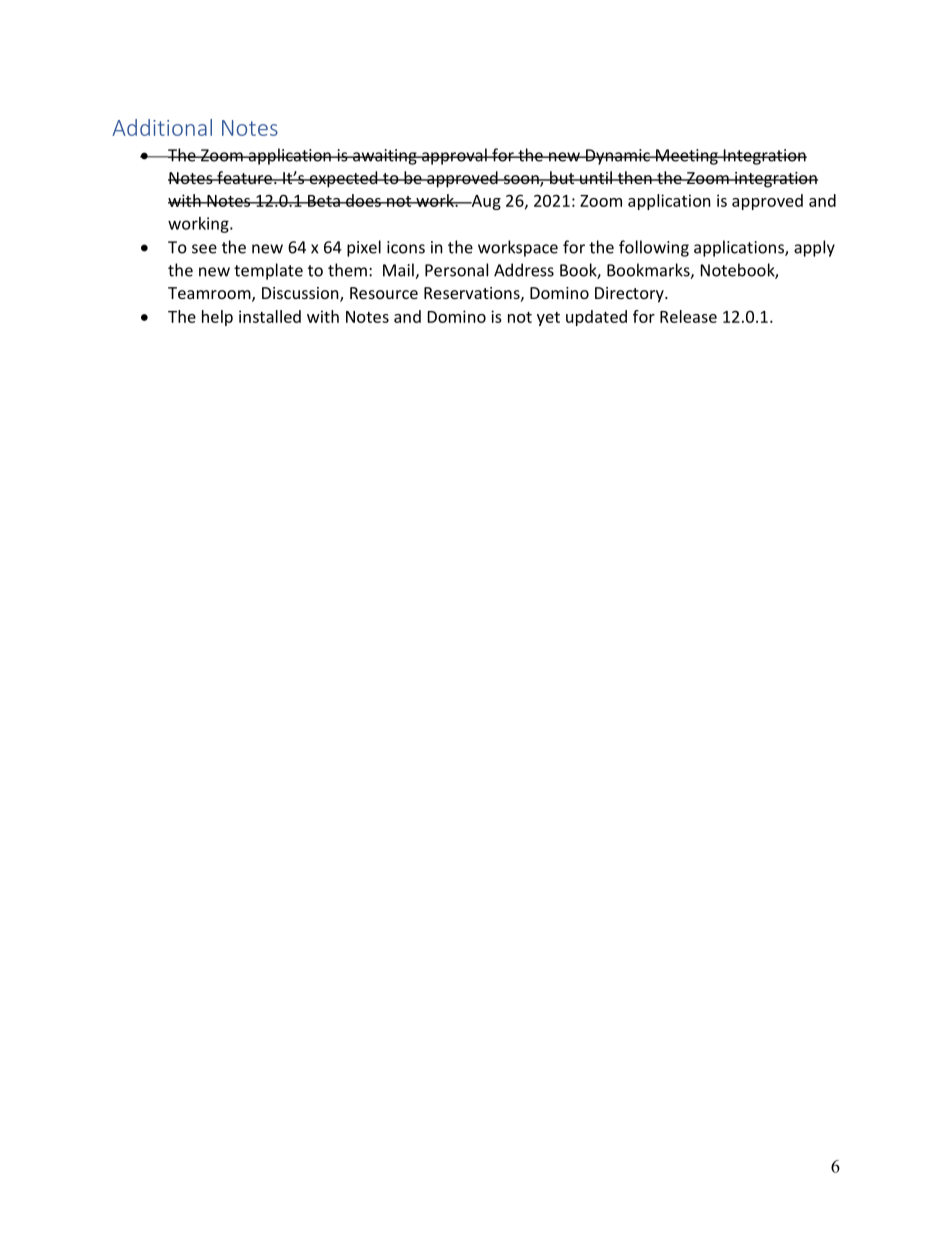  What do you see at coordinates (548, 319) in the document?
I see `yet` at bounding box center [548, 319].
